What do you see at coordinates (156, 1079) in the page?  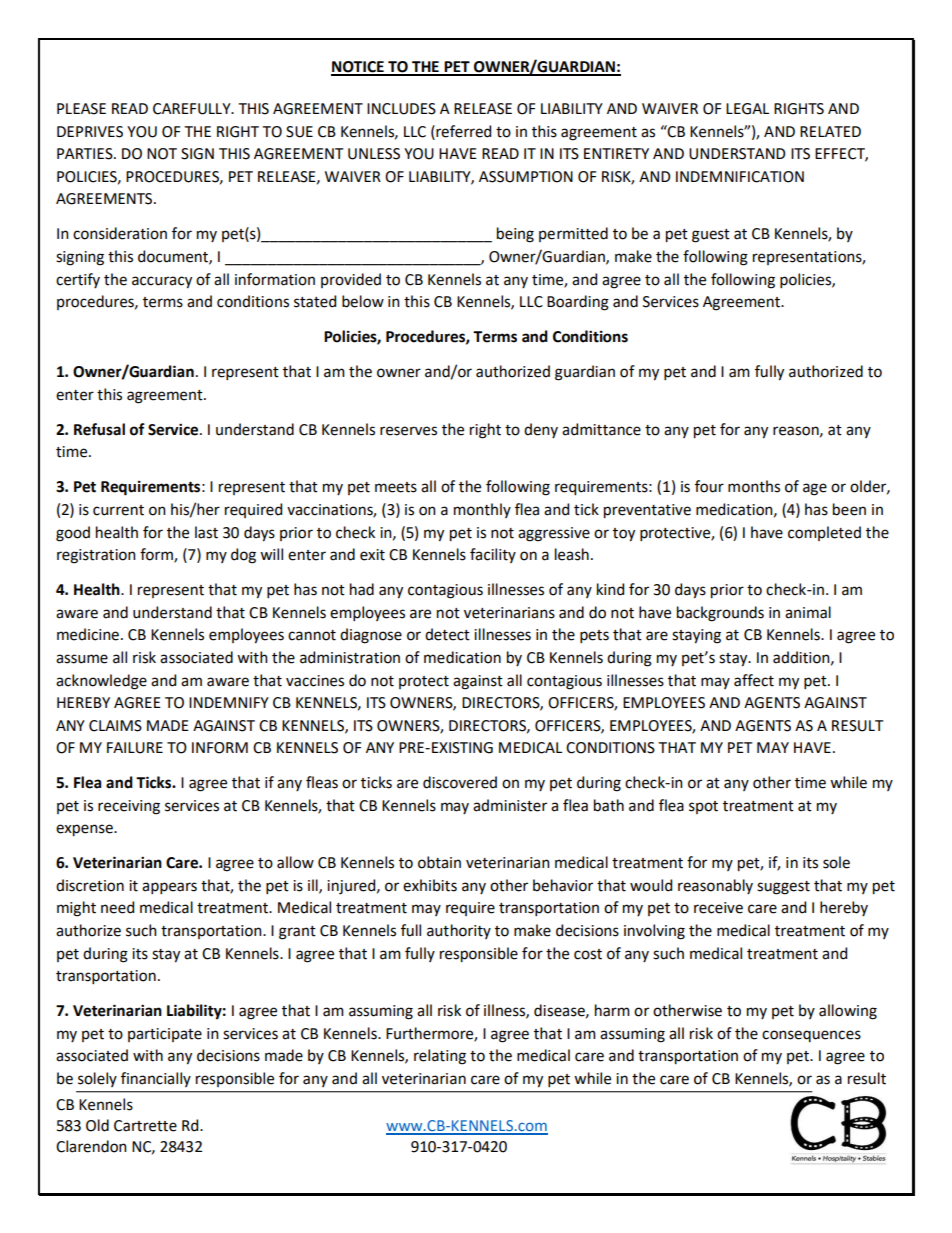 I see `financially` at bounding box center [156, 1079].
